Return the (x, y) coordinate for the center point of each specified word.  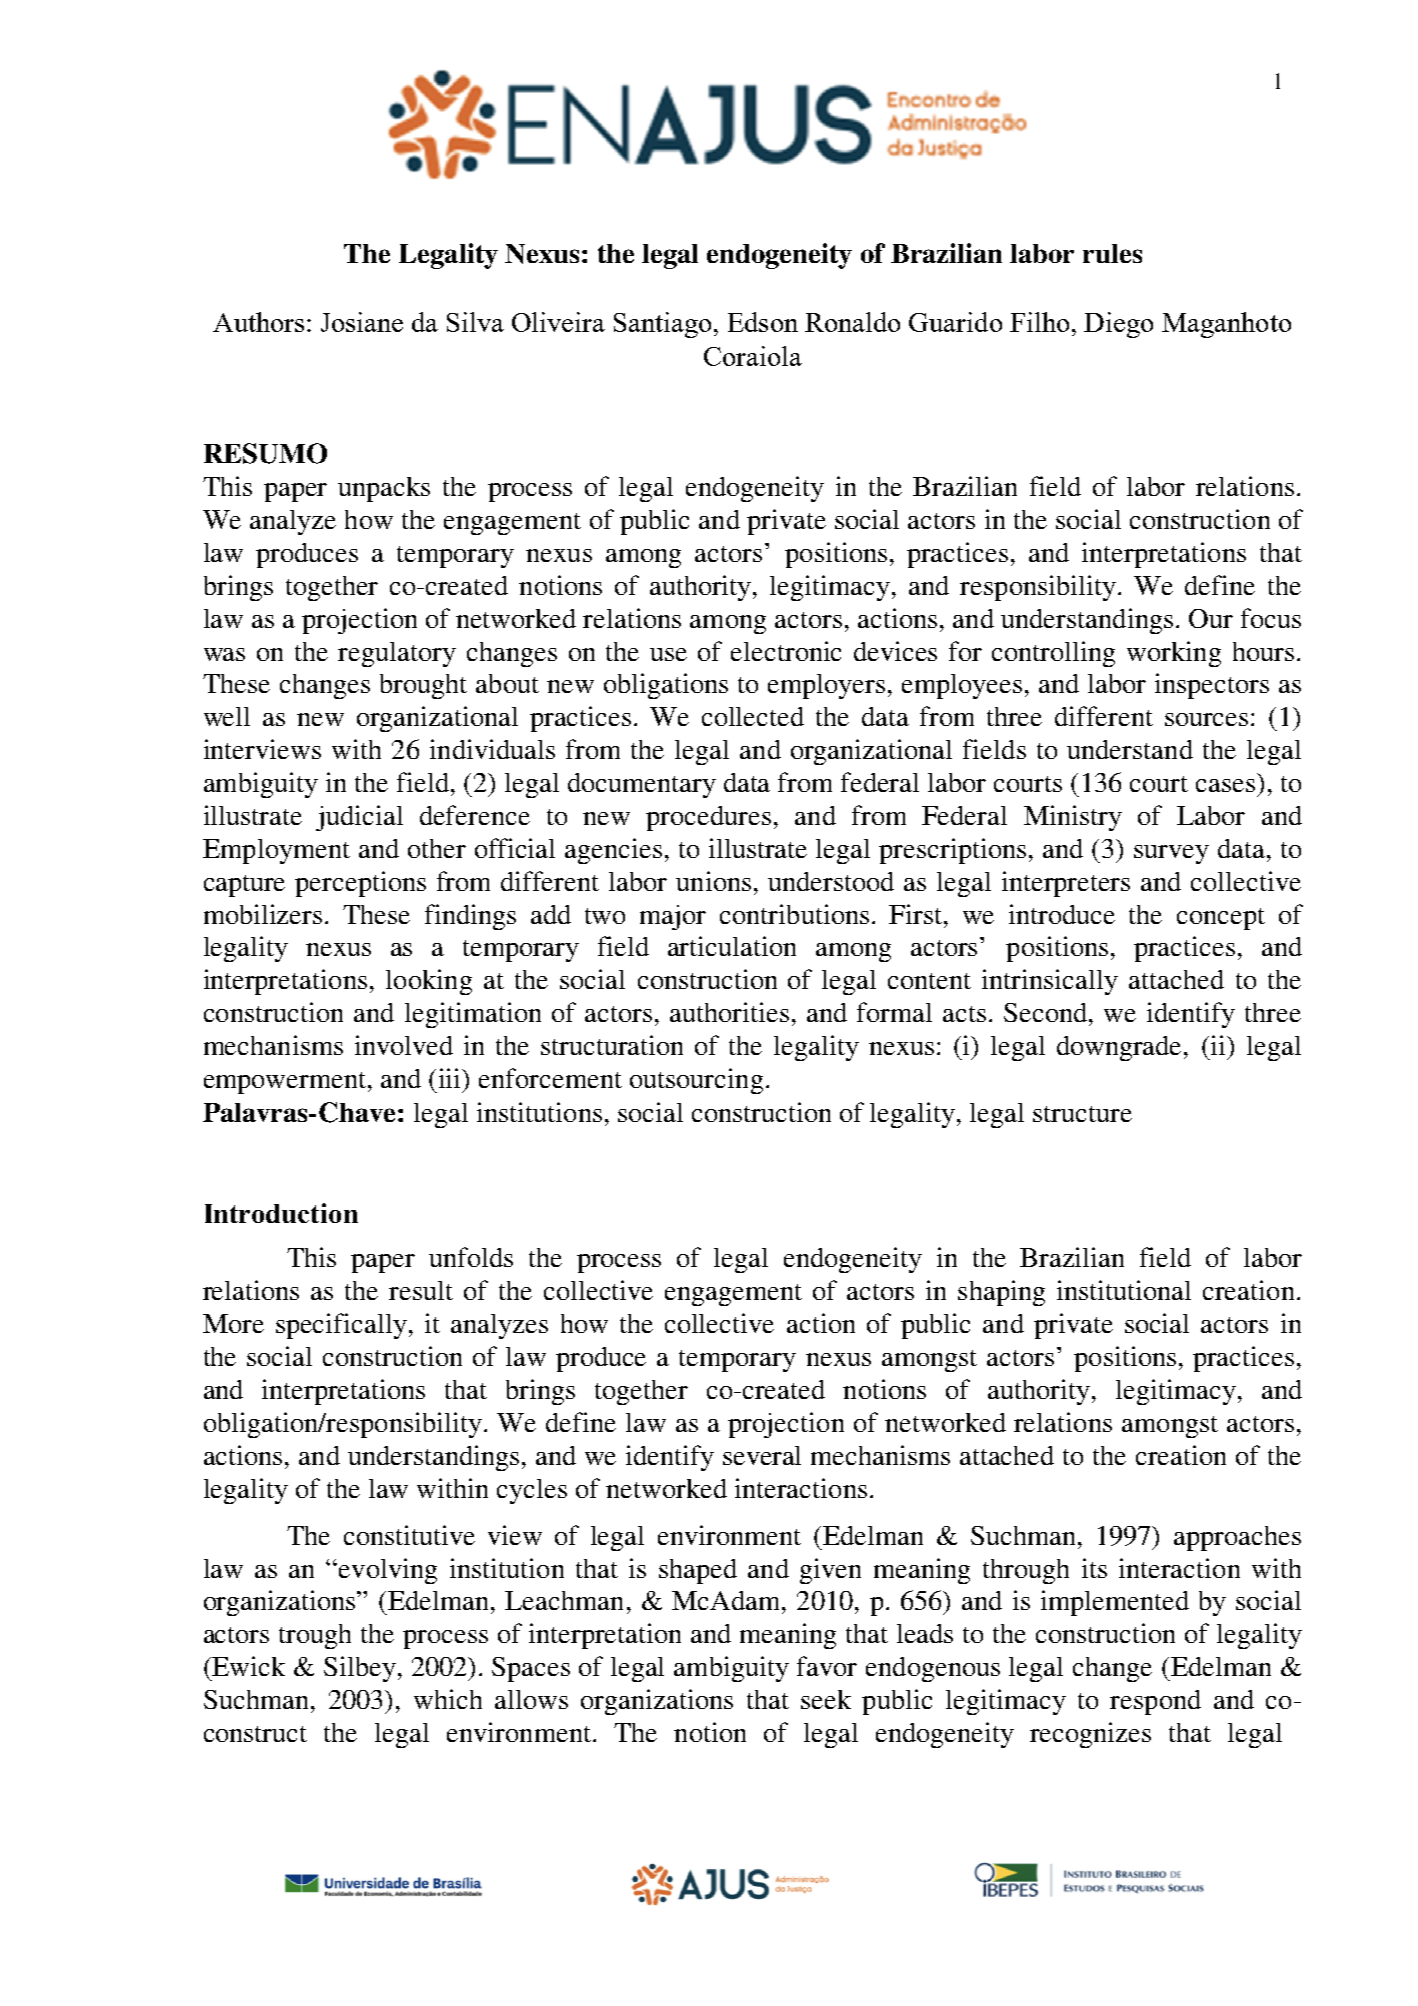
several (762, 1455)
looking (429, 982)
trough (315, 1636)
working (1174, 654)
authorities (729, 1012)
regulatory (397, 654)
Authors (258, 322)
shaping (1001, 1293)
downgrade (1121, 1048)
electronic (786, 651)
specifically (341, 1326)
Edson (763, 322)
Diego (1118, 325)
